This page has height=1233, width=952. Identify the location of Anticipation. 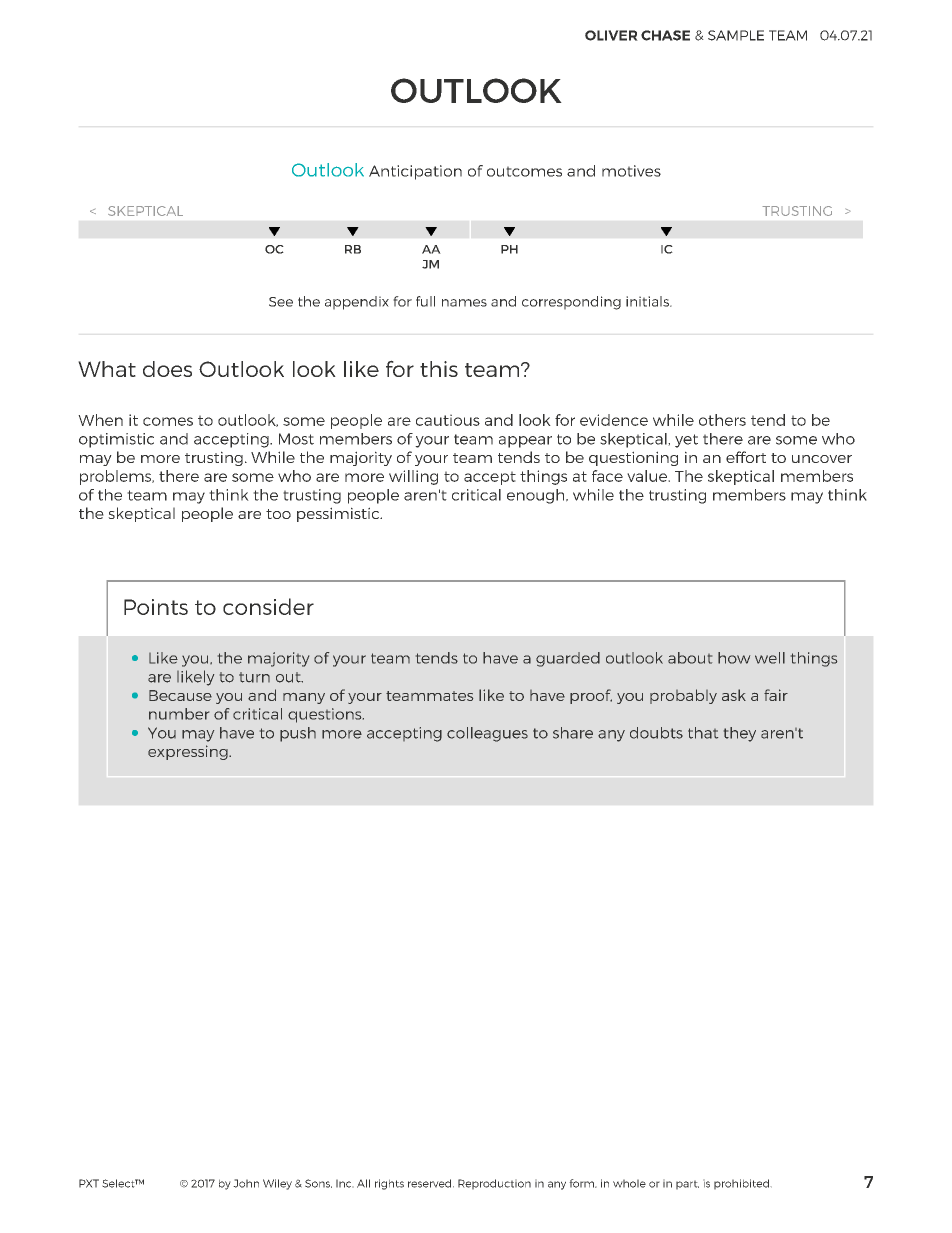
(415, 172).
